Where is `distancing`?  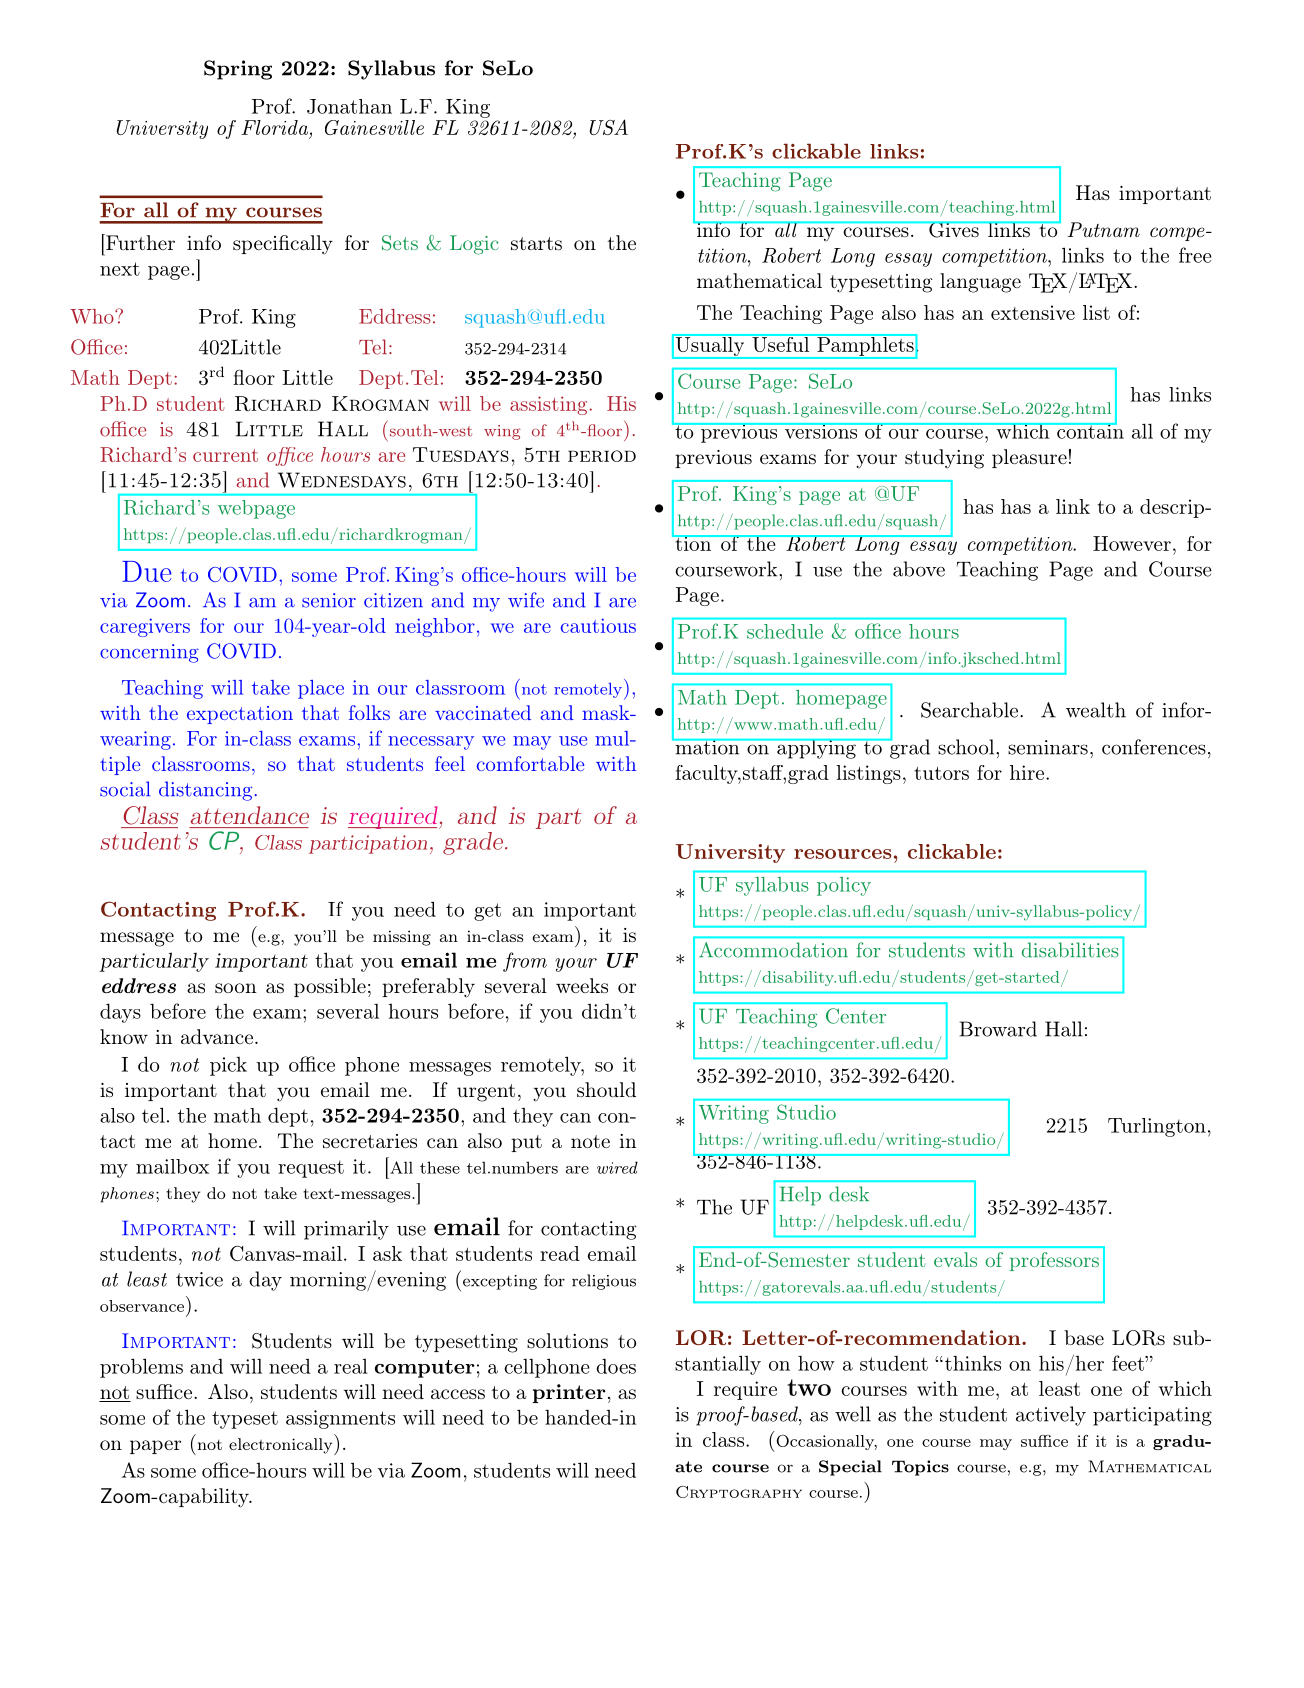
distancing is located at coordinates (205, 791).
